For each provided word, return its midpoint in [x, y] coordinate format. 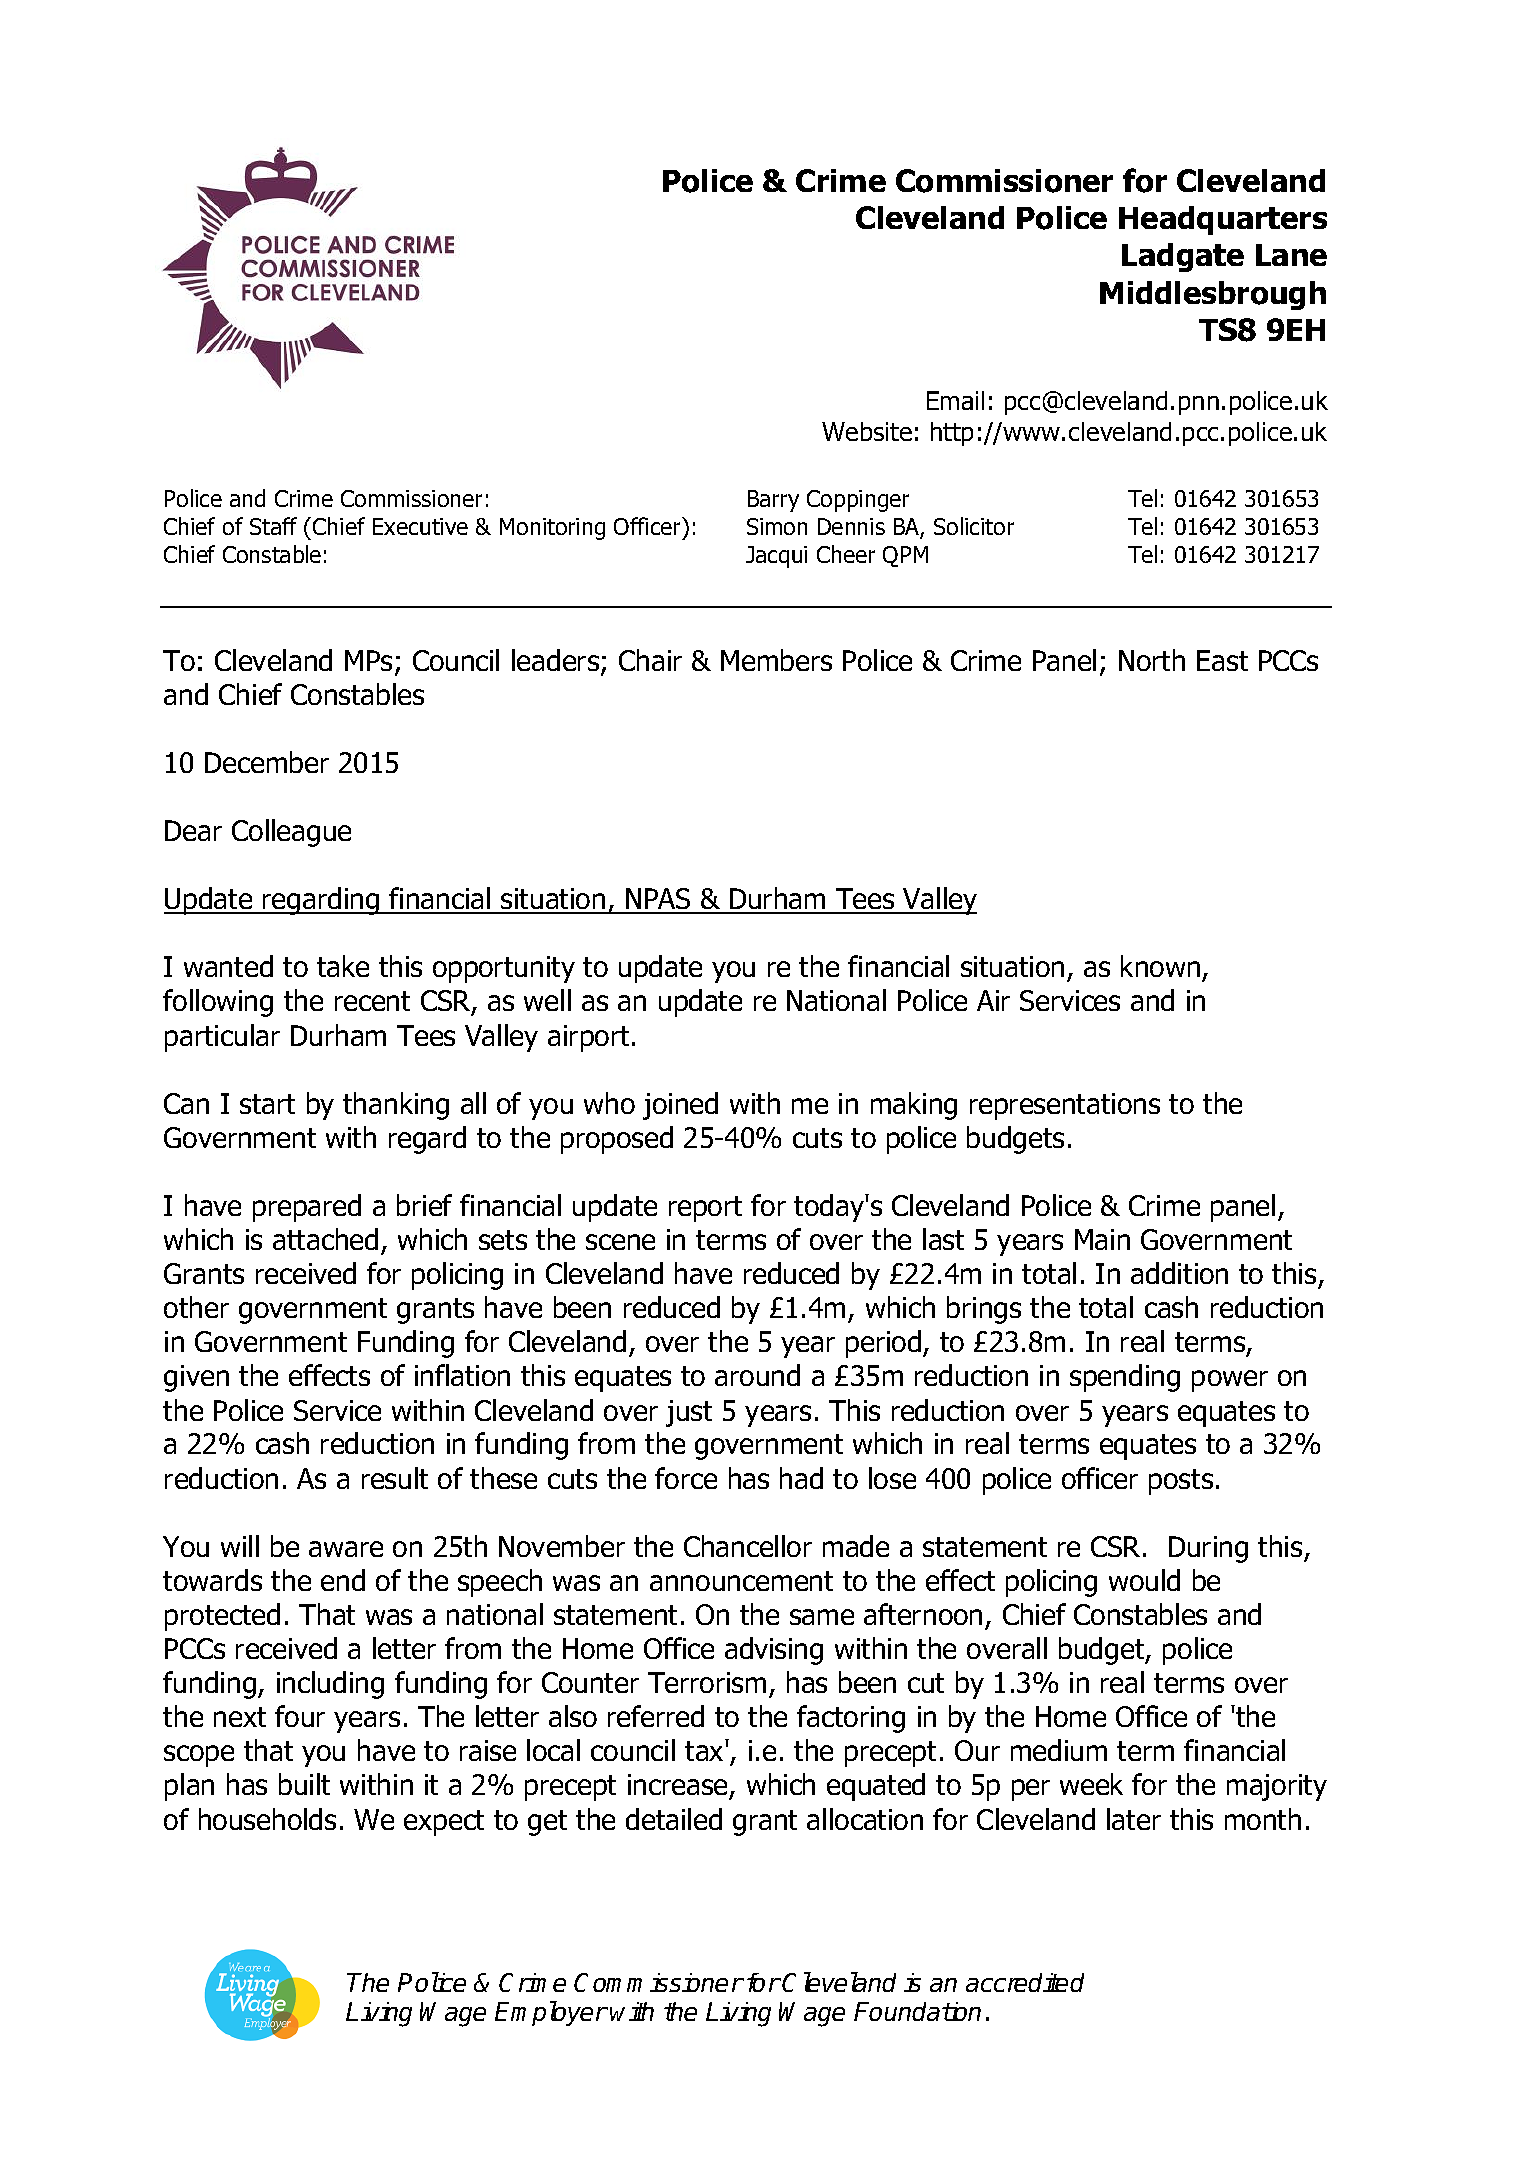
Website [867, 431]
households [267, 1819]
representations [1065, 1106]
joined [680, 1106]
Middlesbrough [1213, 295]
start [267, 1104]
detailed [674, 1819]
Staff [273, 526]
